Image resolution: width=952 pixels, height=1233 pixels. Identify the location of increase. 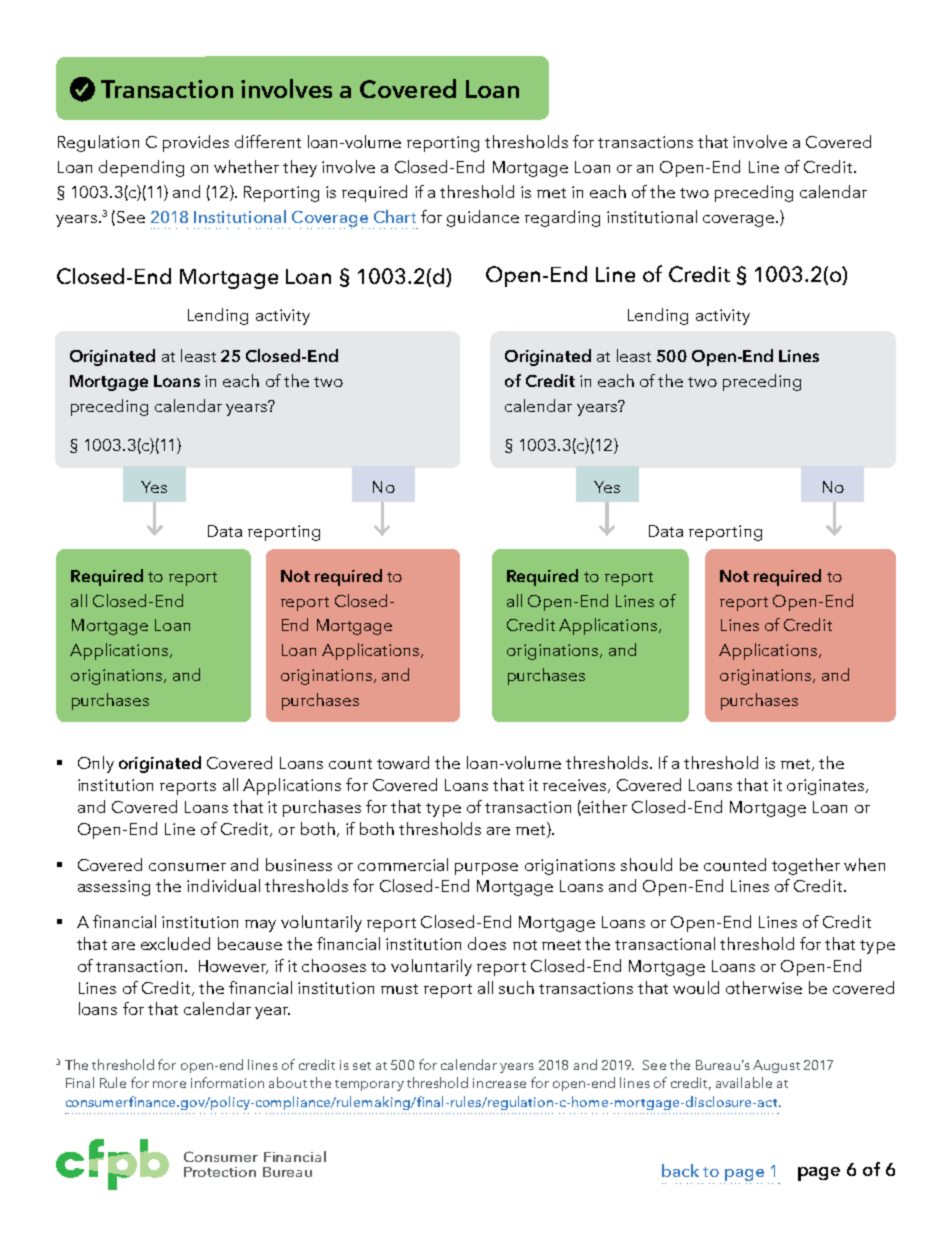
(499, 1083).
